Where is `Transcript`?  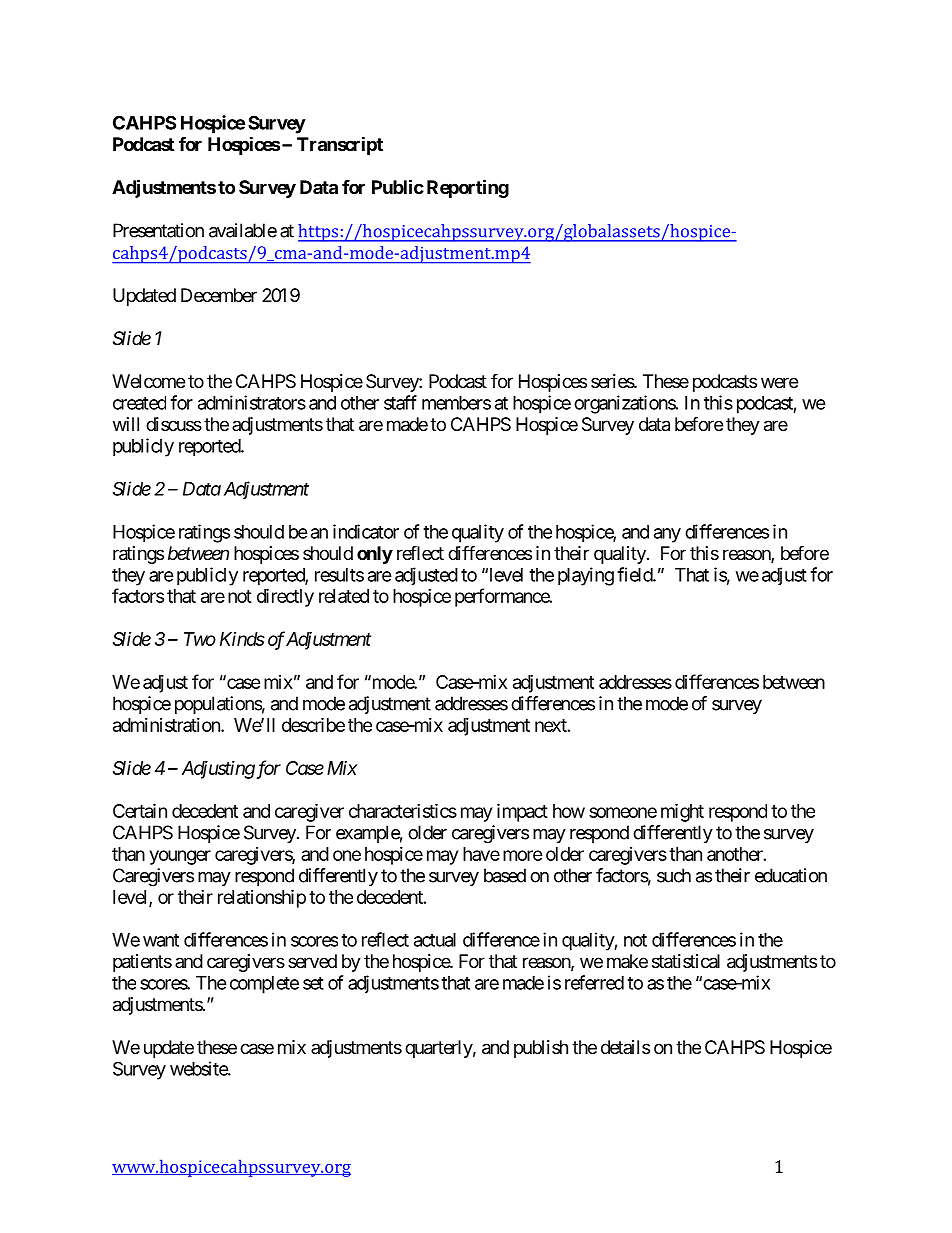 Transcript is located at coordinates (340, 145).
